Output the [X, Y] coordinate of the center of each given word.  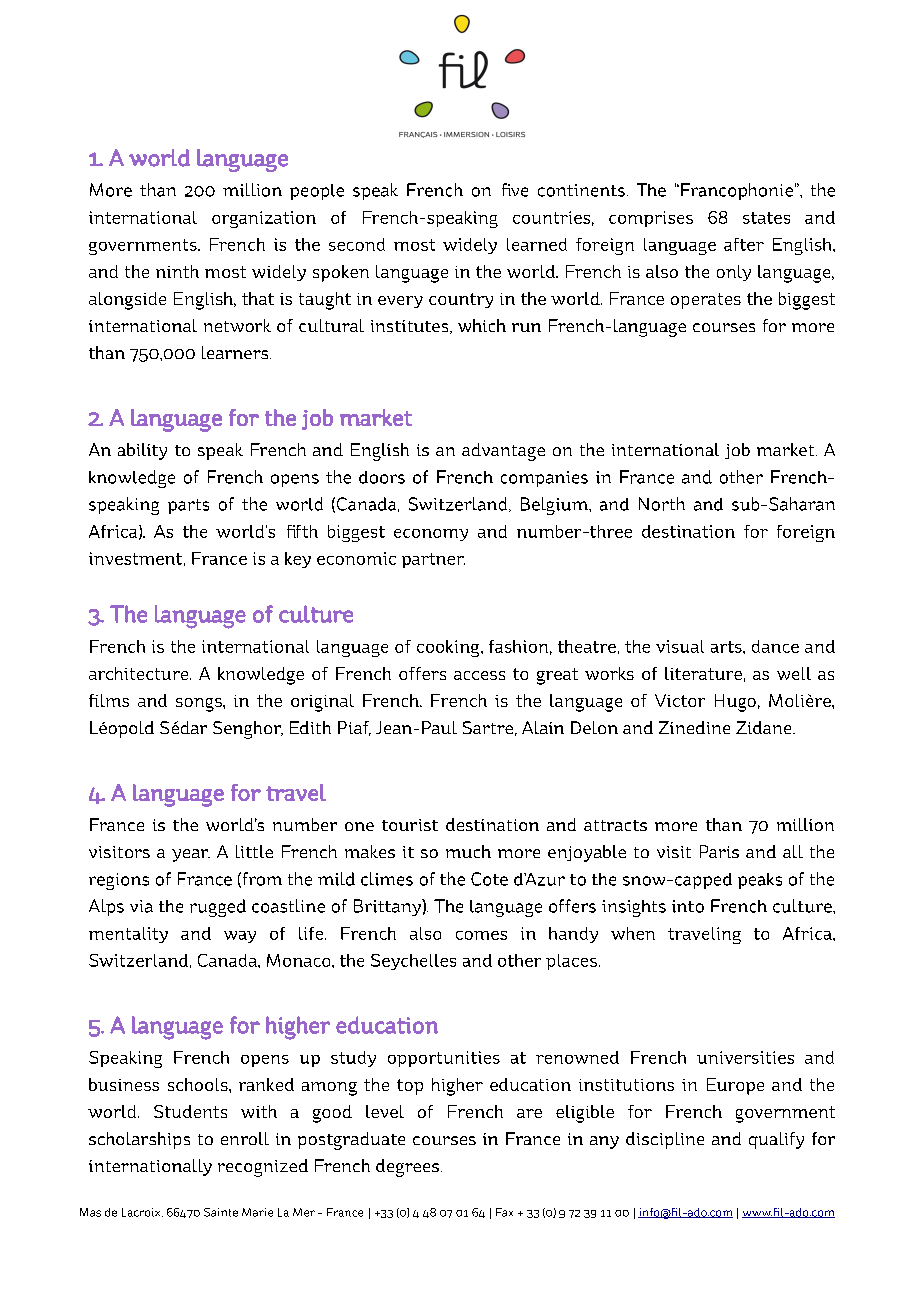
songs [200, 705]
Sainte [221, 1212]
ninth [177, 271]
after [744, 244]
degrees [407, 1168]
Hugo [735, 703]
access [479, 675]
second [357, 244]
